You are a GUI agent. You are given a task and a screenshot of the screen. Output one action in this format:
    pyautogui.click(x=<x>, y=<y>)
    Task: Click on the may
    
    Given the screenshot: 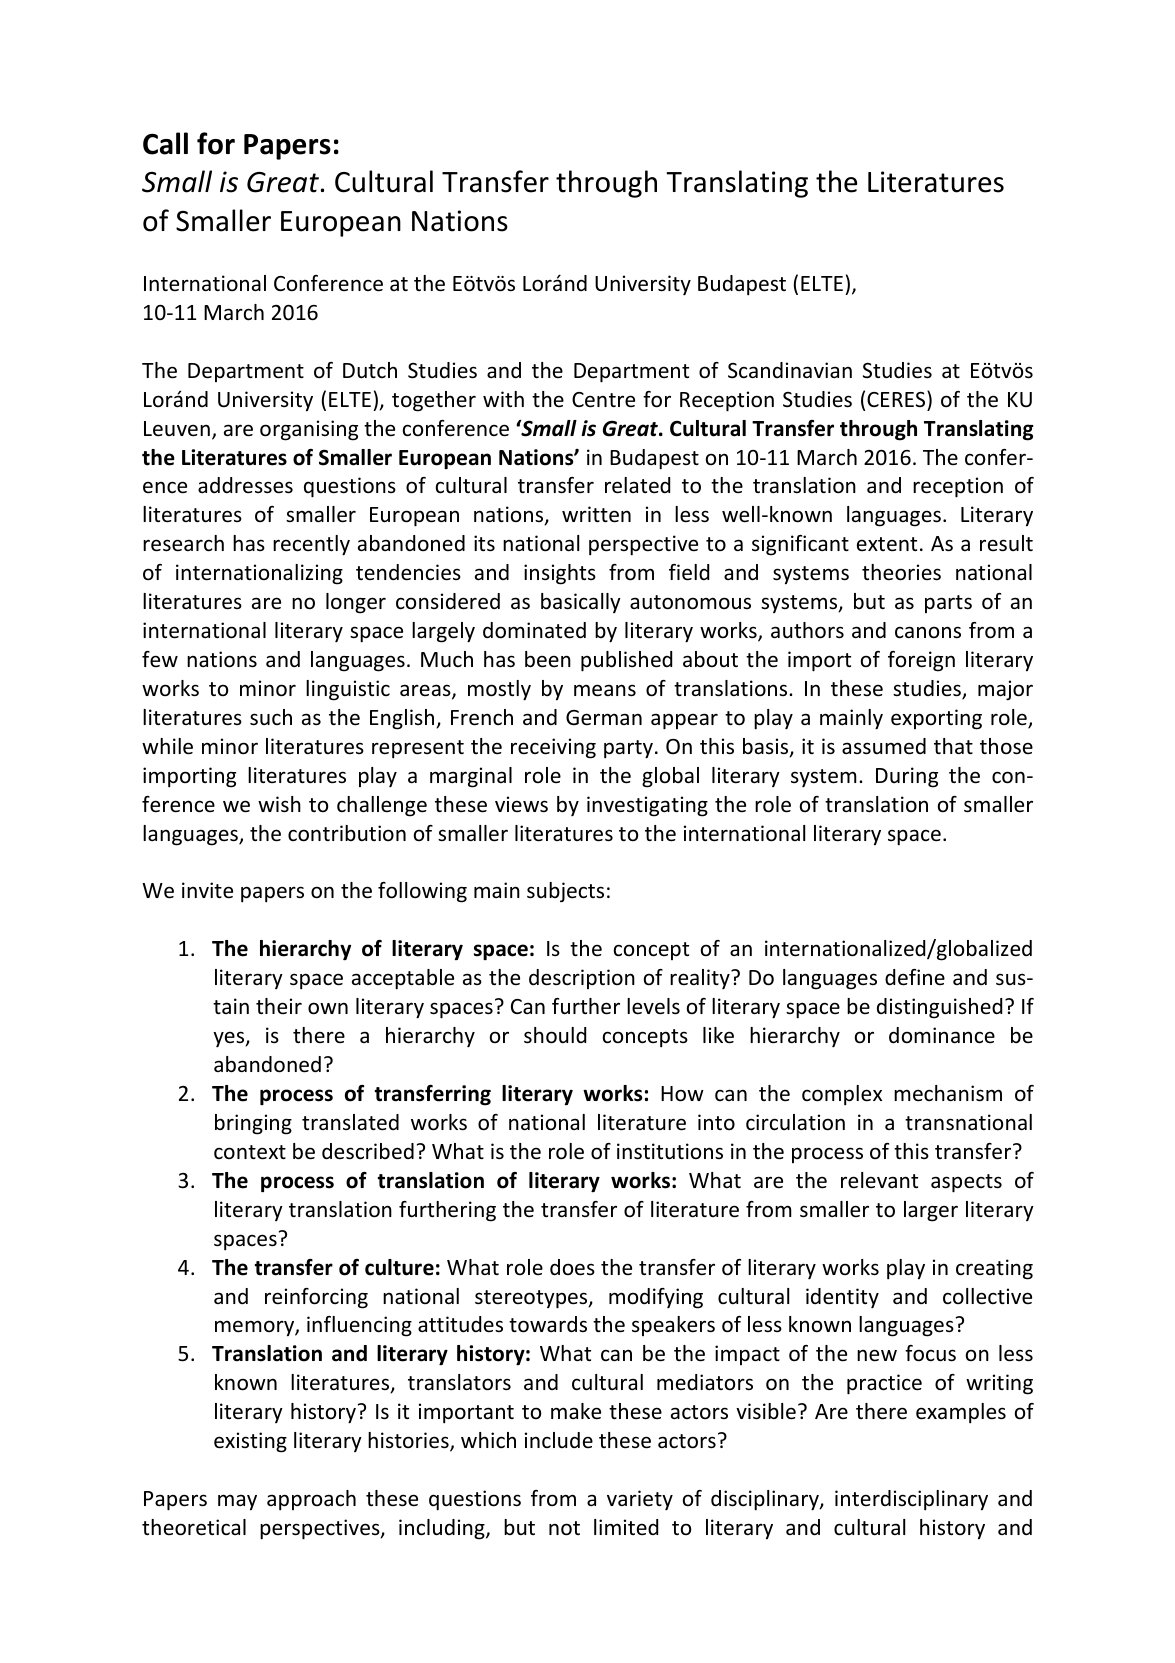 What is the action you would take?
    pyautogui.click(x=237, y=1502)
